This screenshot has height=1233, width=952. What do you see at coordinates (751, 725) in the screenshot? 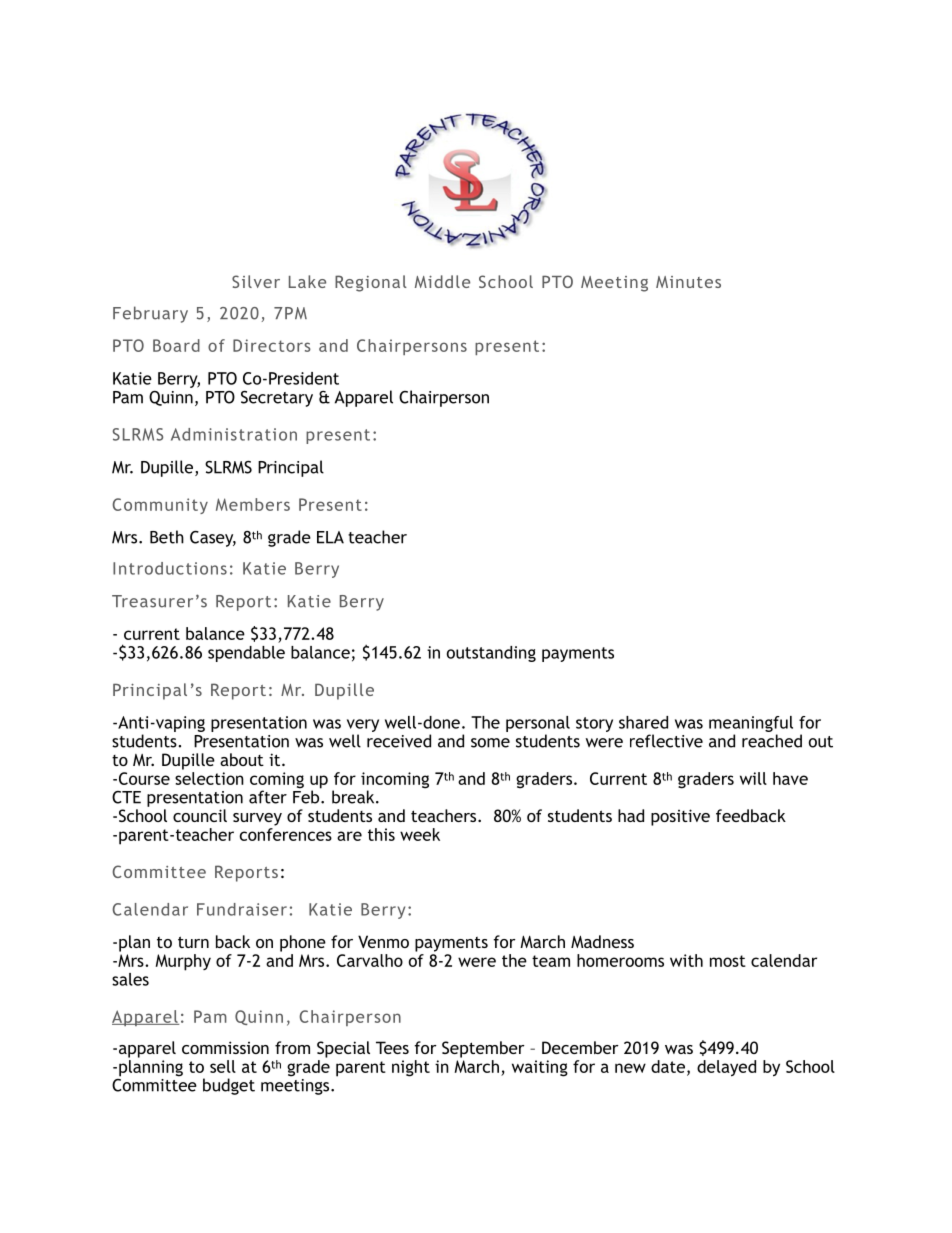
I see `meaningful` at bounding box center [751, 725].
